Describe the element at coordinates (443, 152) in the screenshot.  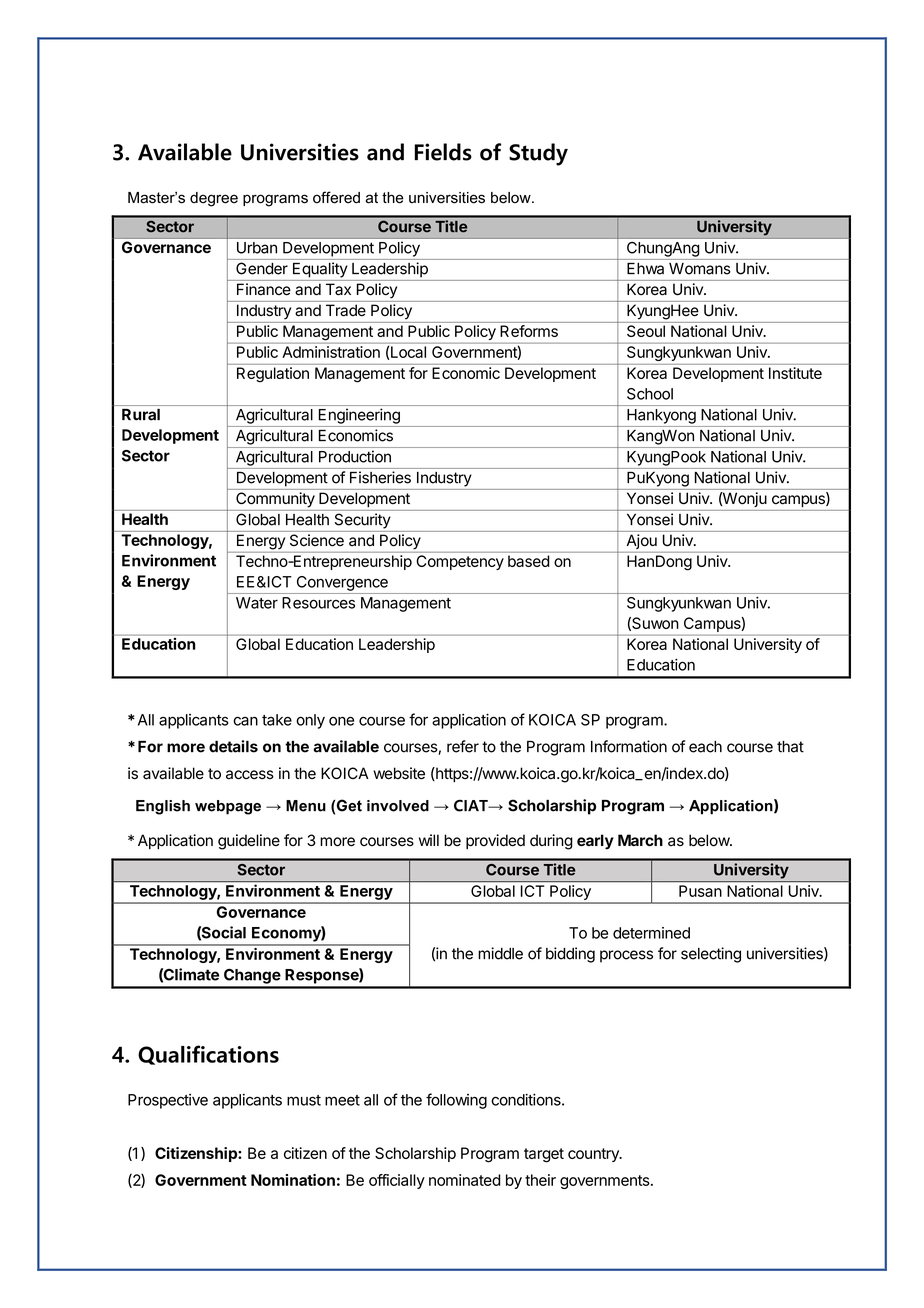
I see `Fields` at that location.
